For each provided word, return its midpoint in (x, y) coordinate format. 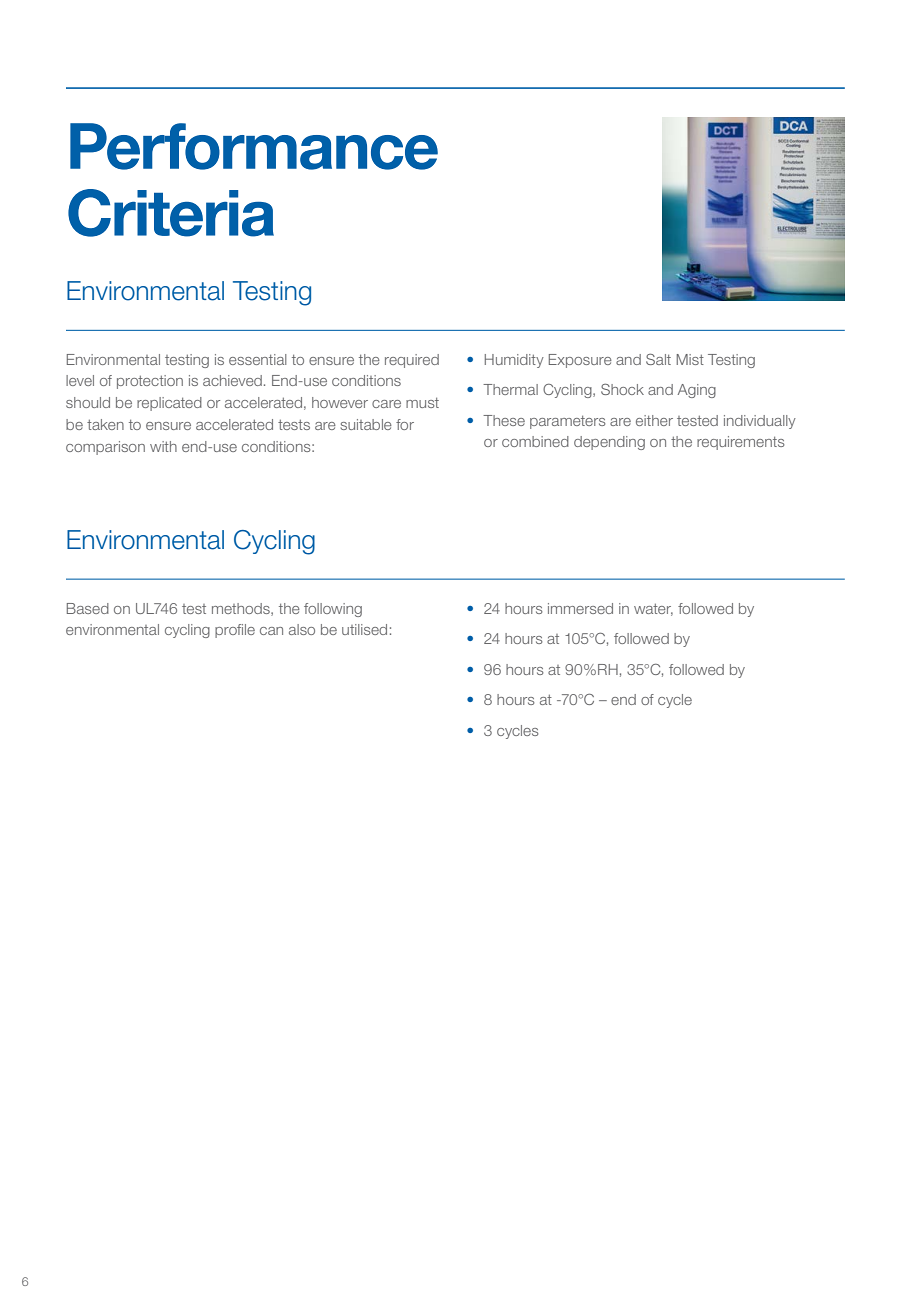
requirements (741, 443)
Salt (658, 359)
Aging (697, 391)
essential (258, 359)
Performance (254, 146)
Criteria (171, 213)
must (422, 402)
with (163, 446)
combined (535, 441)
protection (150, 382)
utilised (364, 629)
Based (88, 608)
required (412, 361)
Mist (690, 359)
